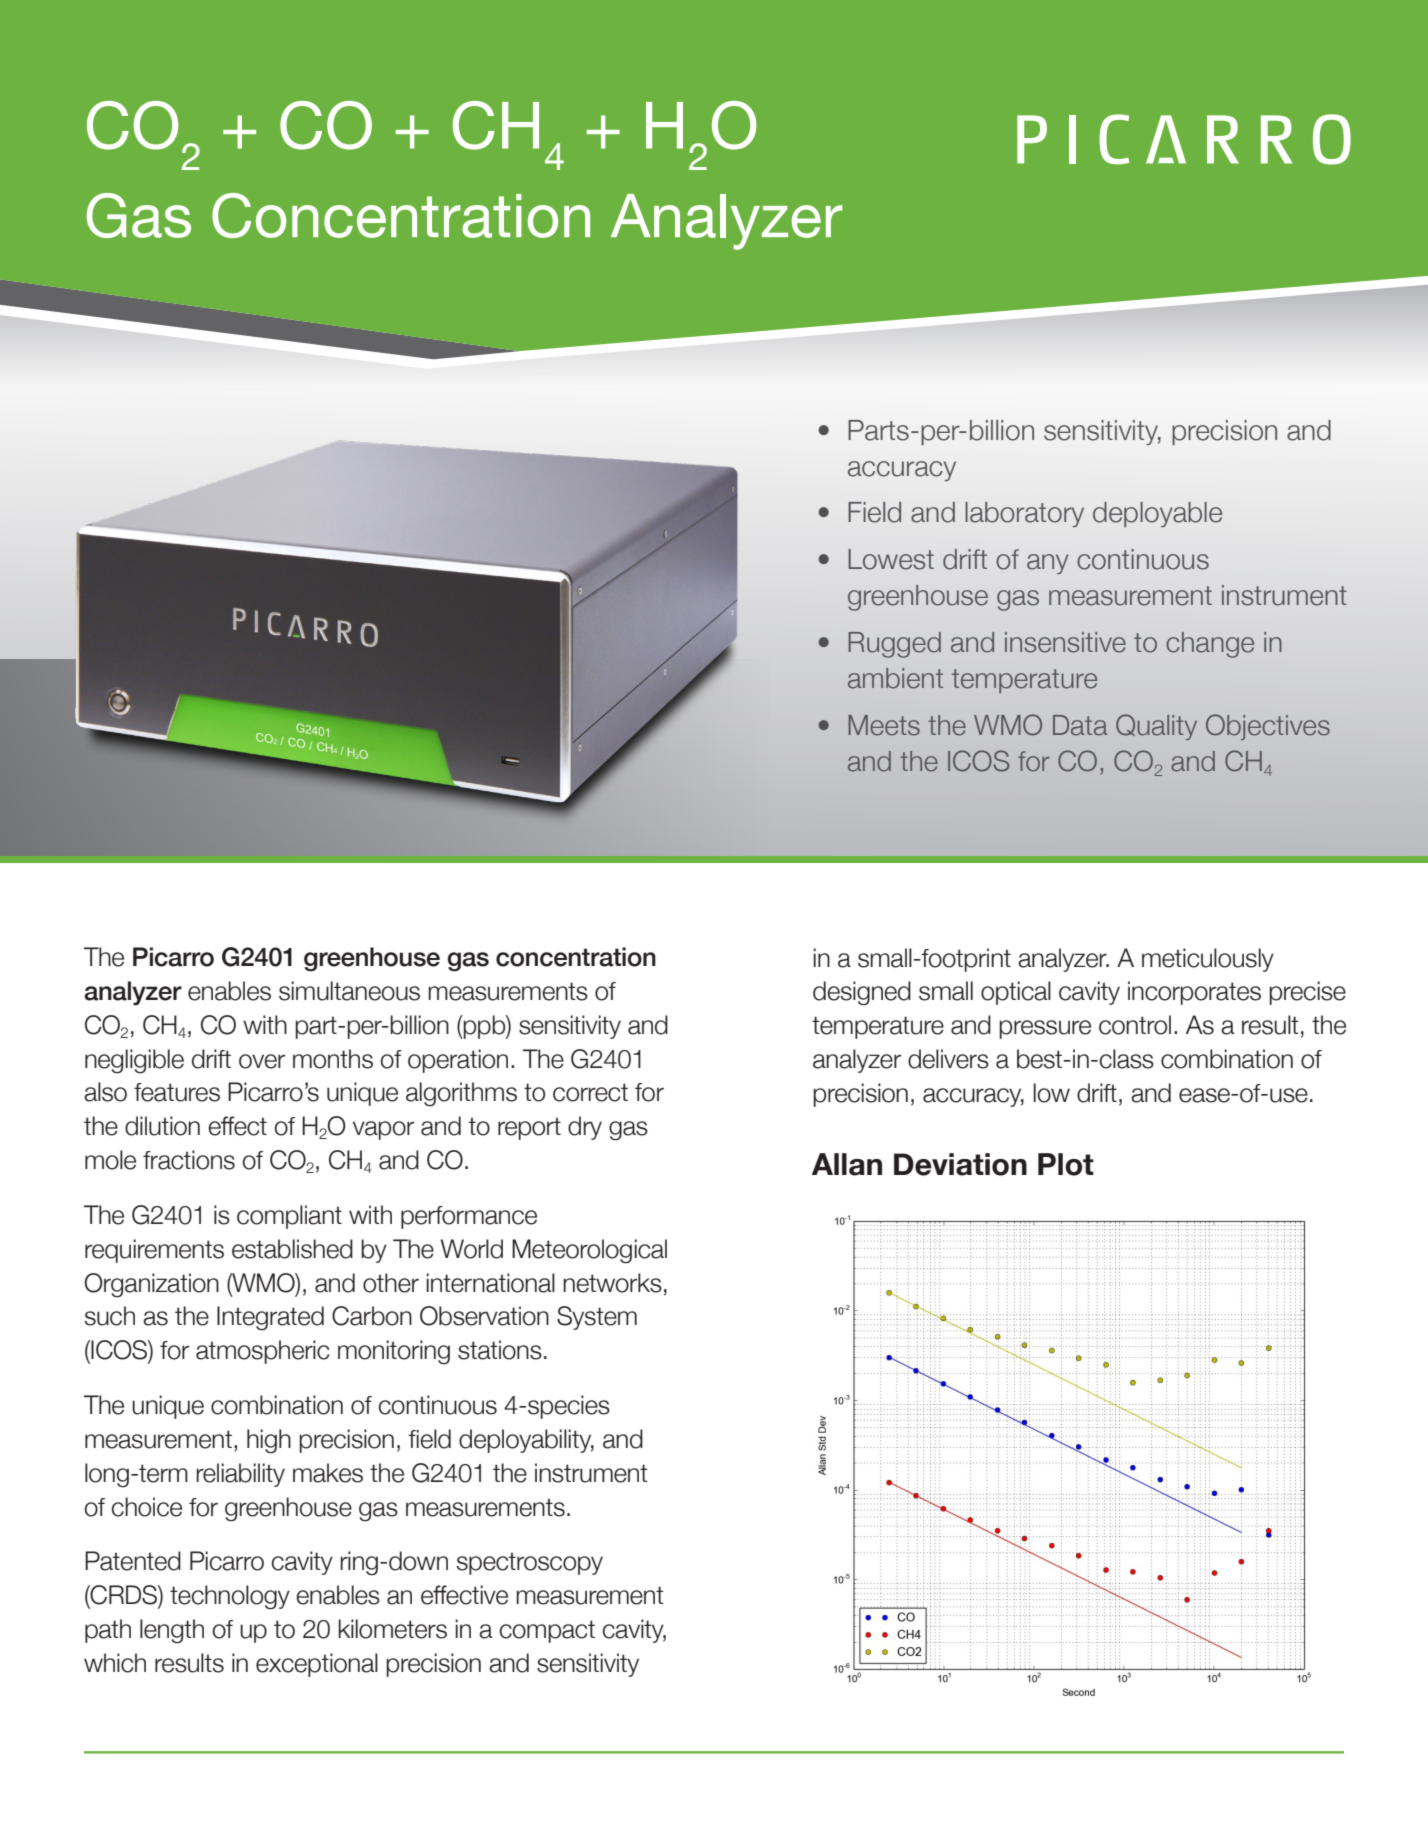 This document has height=1848, width=1428. What do you see at coordinates (1066, 1164) in the document?
I see `Plot` at bounding box center [1066, 1164].
